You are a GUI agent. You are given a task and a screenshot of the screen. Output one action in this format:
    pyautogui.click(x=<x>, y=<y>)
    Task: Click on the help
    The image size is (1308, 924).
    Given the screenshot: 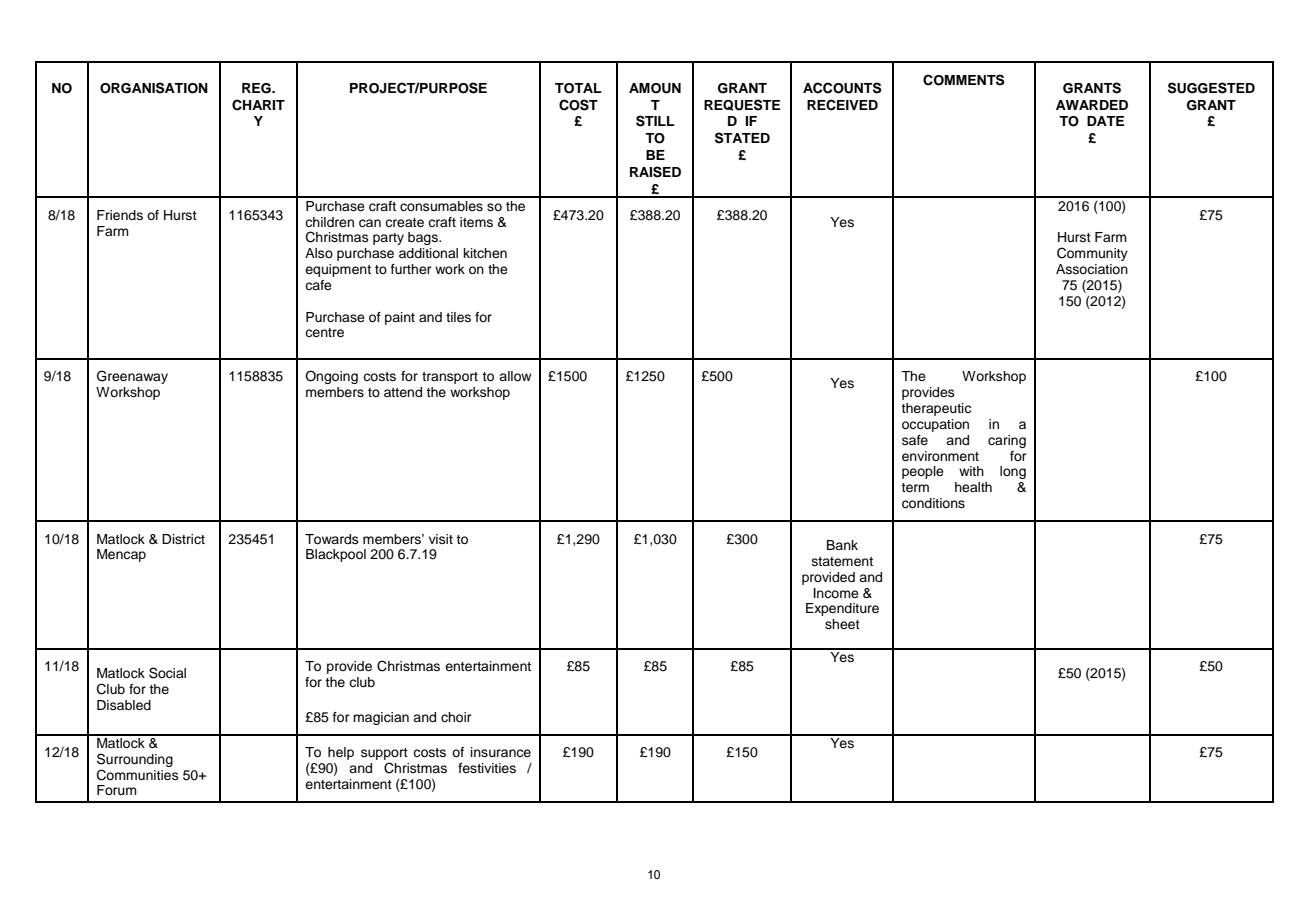 What is the action you would take?
    pyautogui.click(x=341, y=753)
